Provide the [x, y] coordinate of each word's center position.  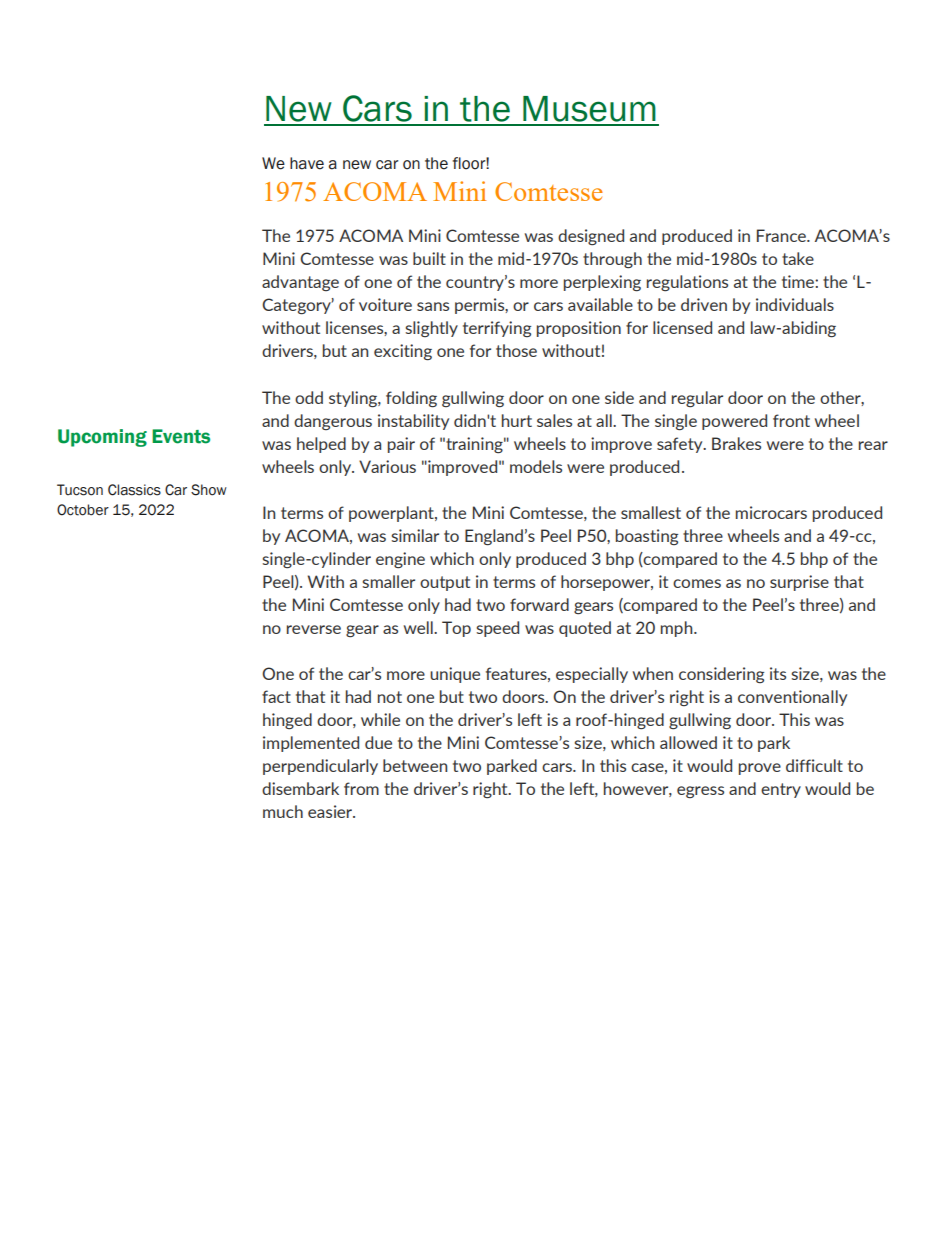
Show [209, 490]
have [307, 163]
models [536, 466]
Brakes [736, 443]
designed [591, 237]
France [782, 235]
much [283, 811]
